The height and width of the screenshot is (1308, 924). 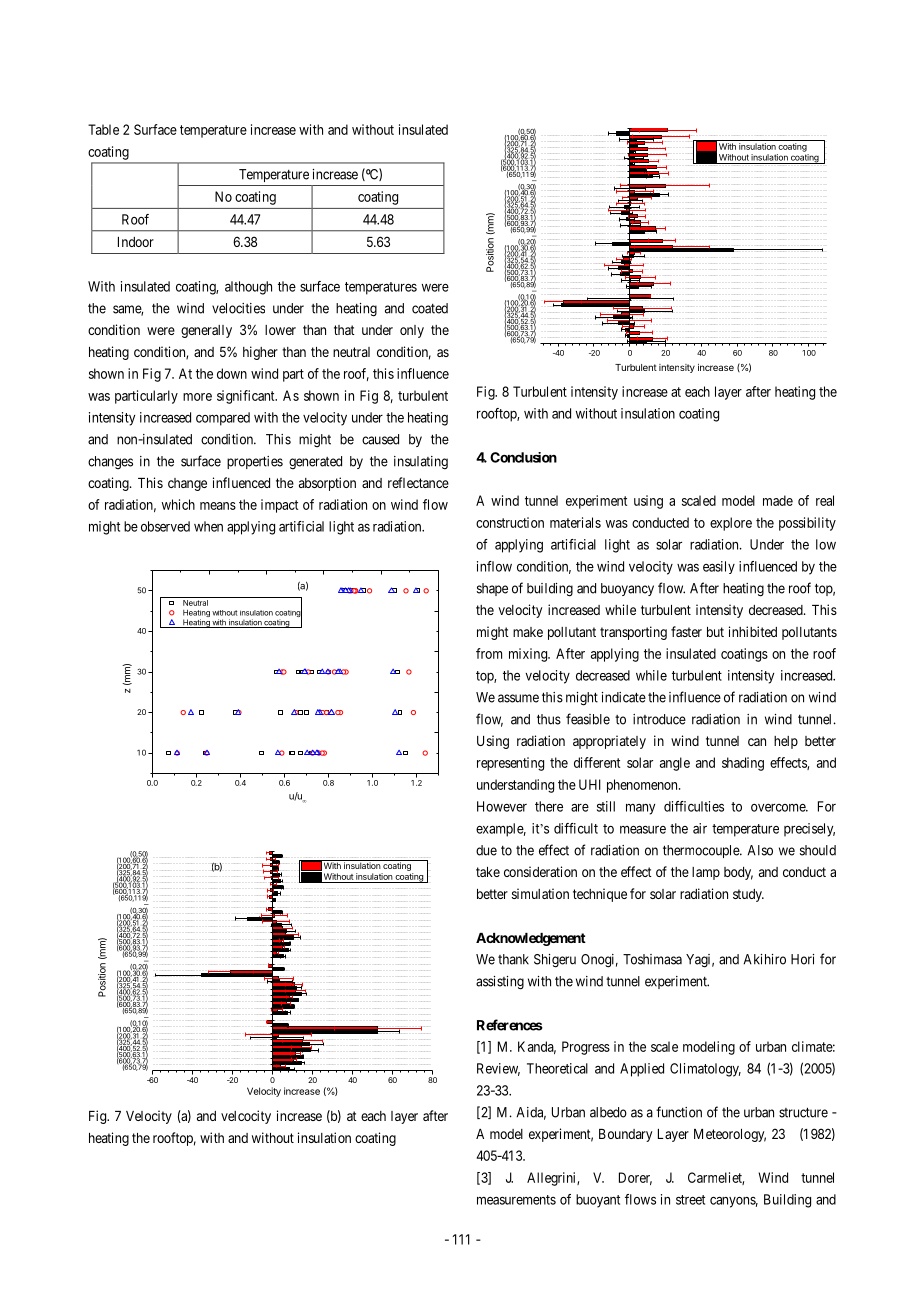 I want to click on inhibited, so click(x=753, y=631).
